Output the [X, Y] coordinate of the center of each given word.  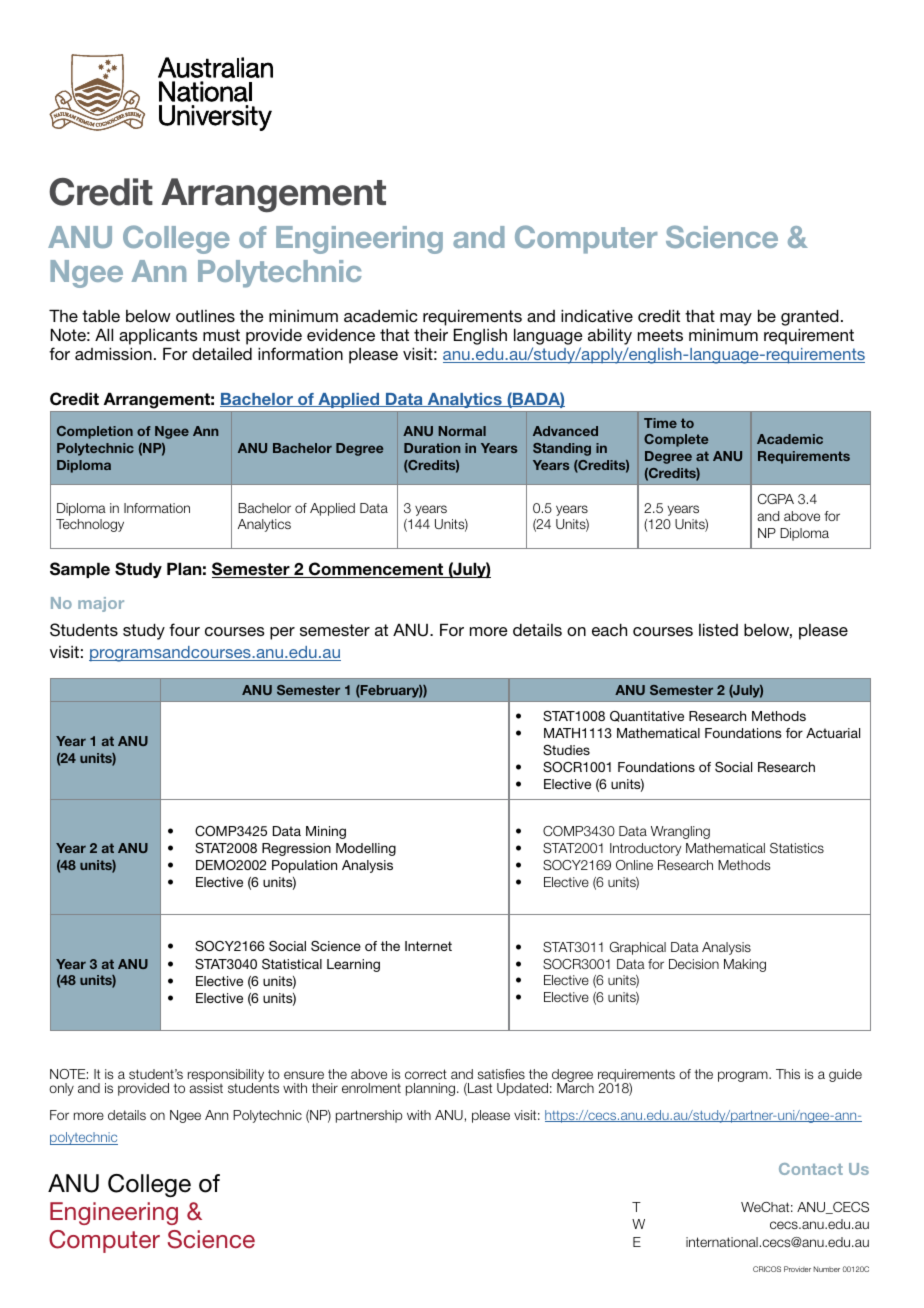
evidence [341, 334]
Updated [522, 1089]
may [736, 319]
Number [826, 1269]
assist [206, 1087]
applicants [158, 337]
